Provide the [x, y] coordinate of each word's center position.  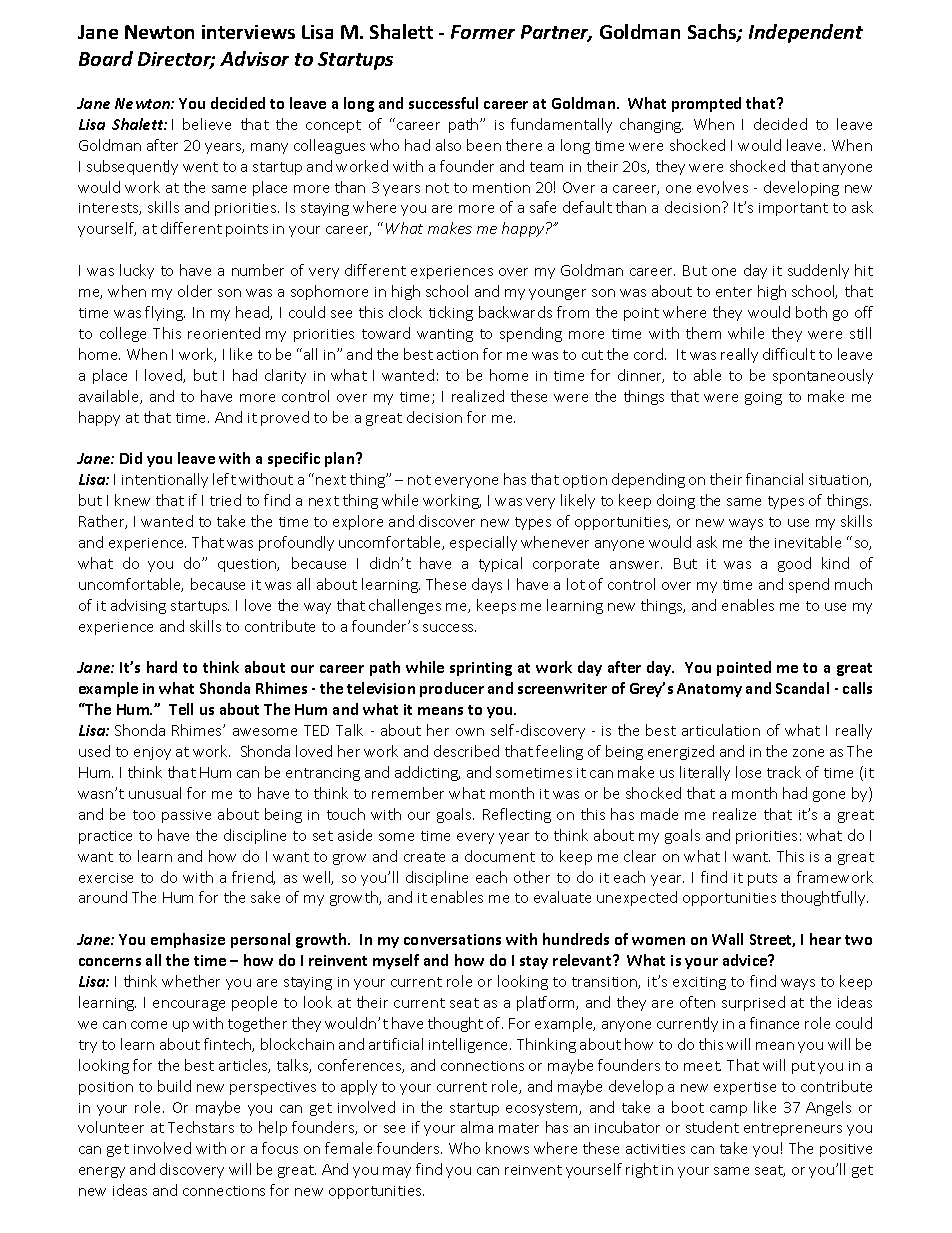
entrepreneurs [793, 1129]
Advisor [254, 58]
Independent [806, 33]
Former [483, 32]
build [174, 1086]
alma [477, 1127]
